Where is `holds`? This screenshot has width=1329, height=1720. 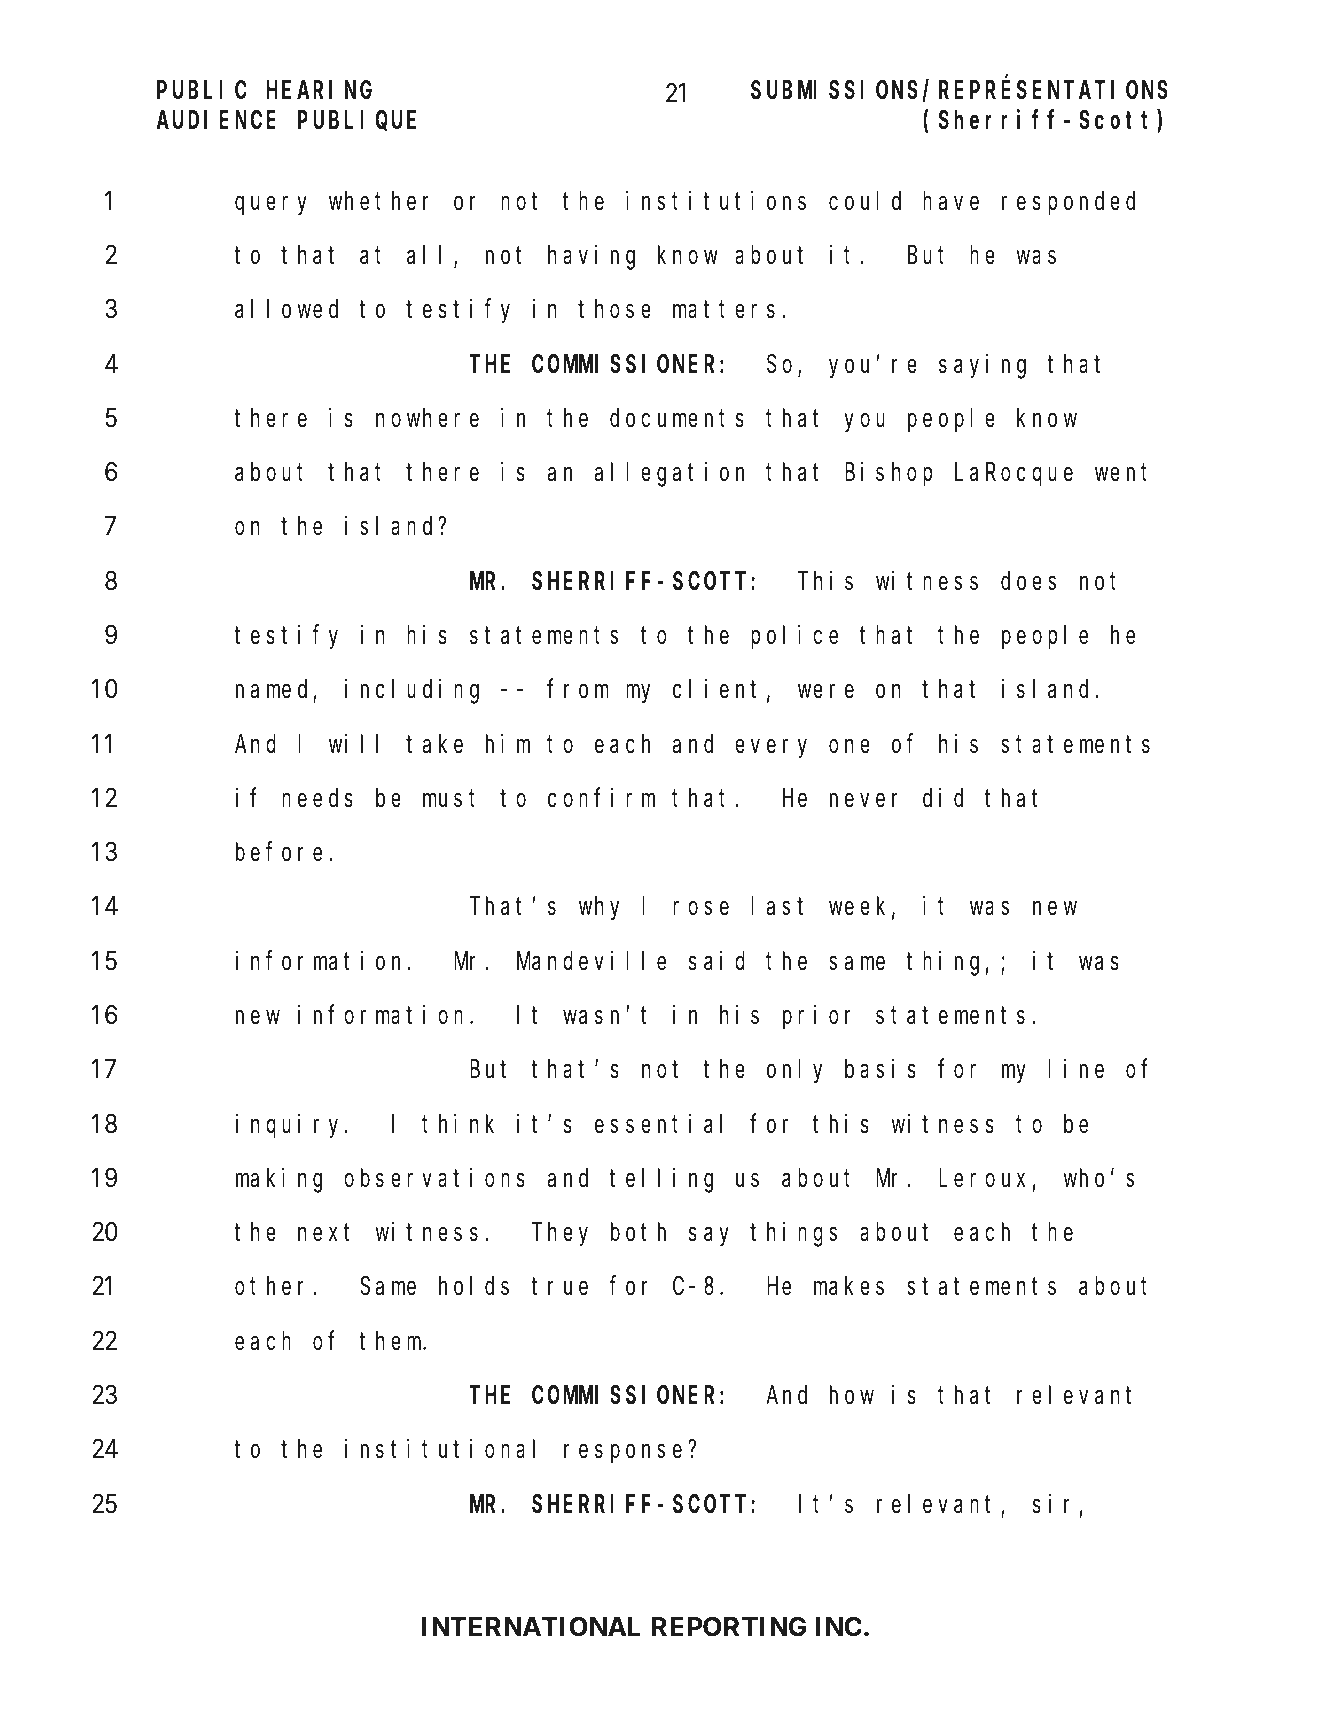 holds is located at coordinates (474, 1286).
